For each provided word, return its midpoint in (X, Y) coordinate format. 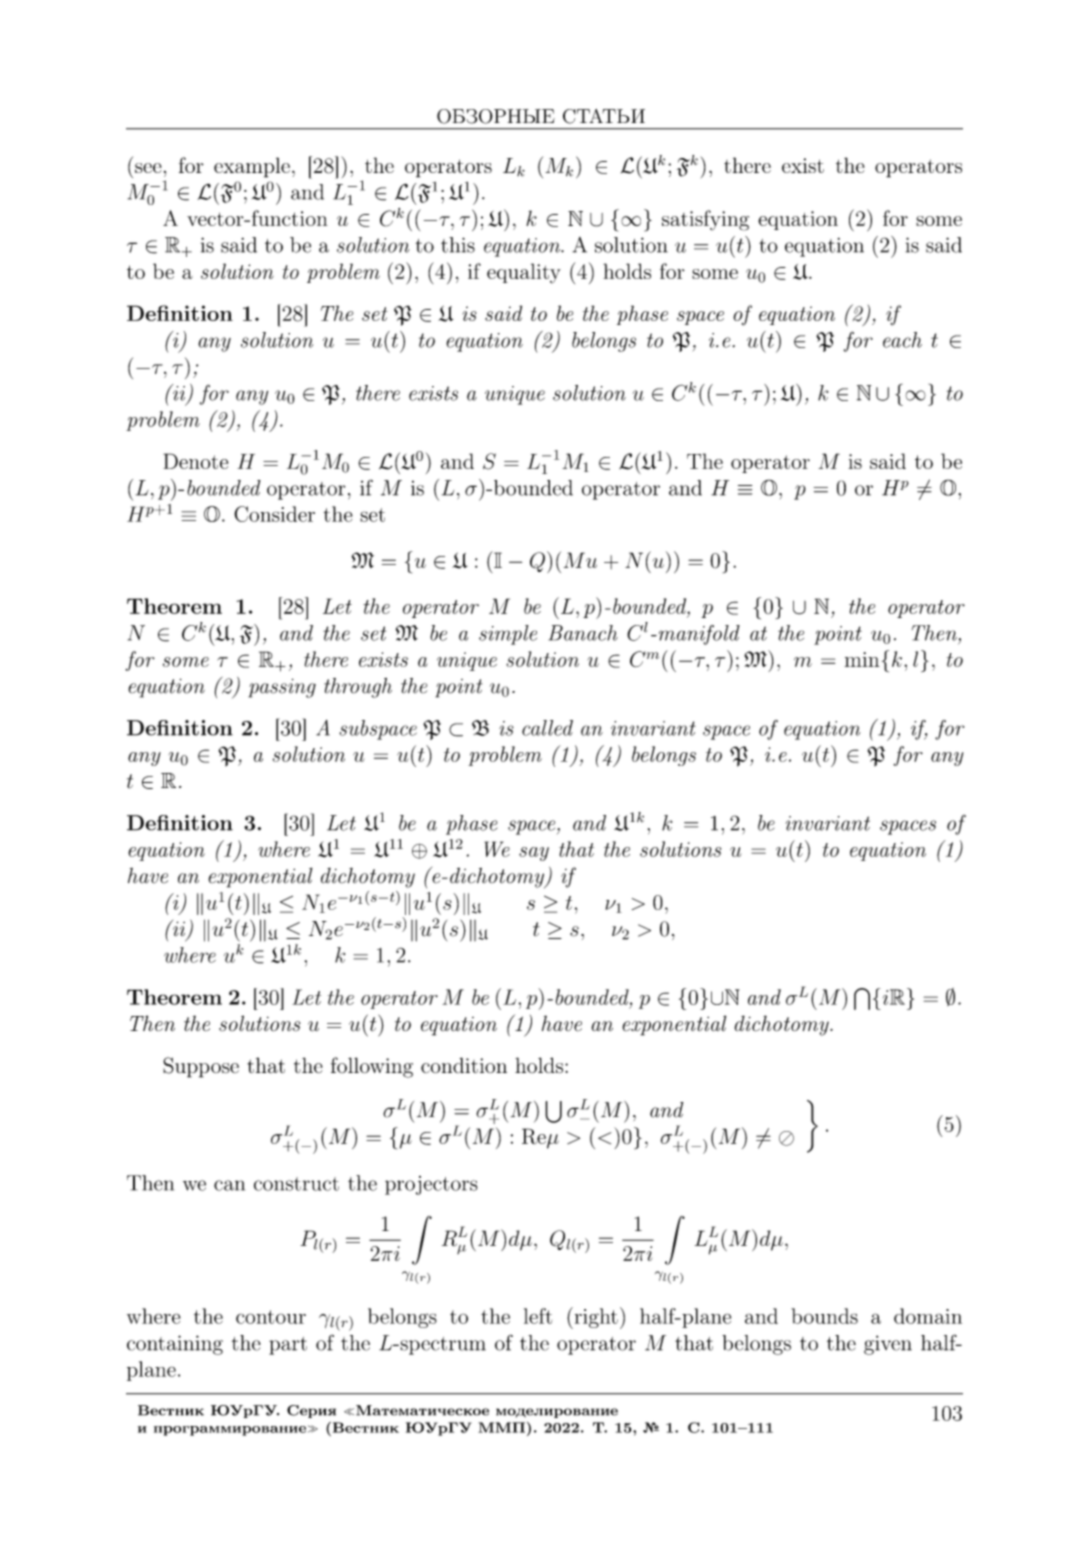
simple (508, 635)
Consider (274, 514)
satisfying (705, 220)
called (547, 728)
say (534, 854)
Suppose (201, 1067)
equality (524, 273)
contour (271, 1317)
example (252, 167)
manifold (698, 635)
